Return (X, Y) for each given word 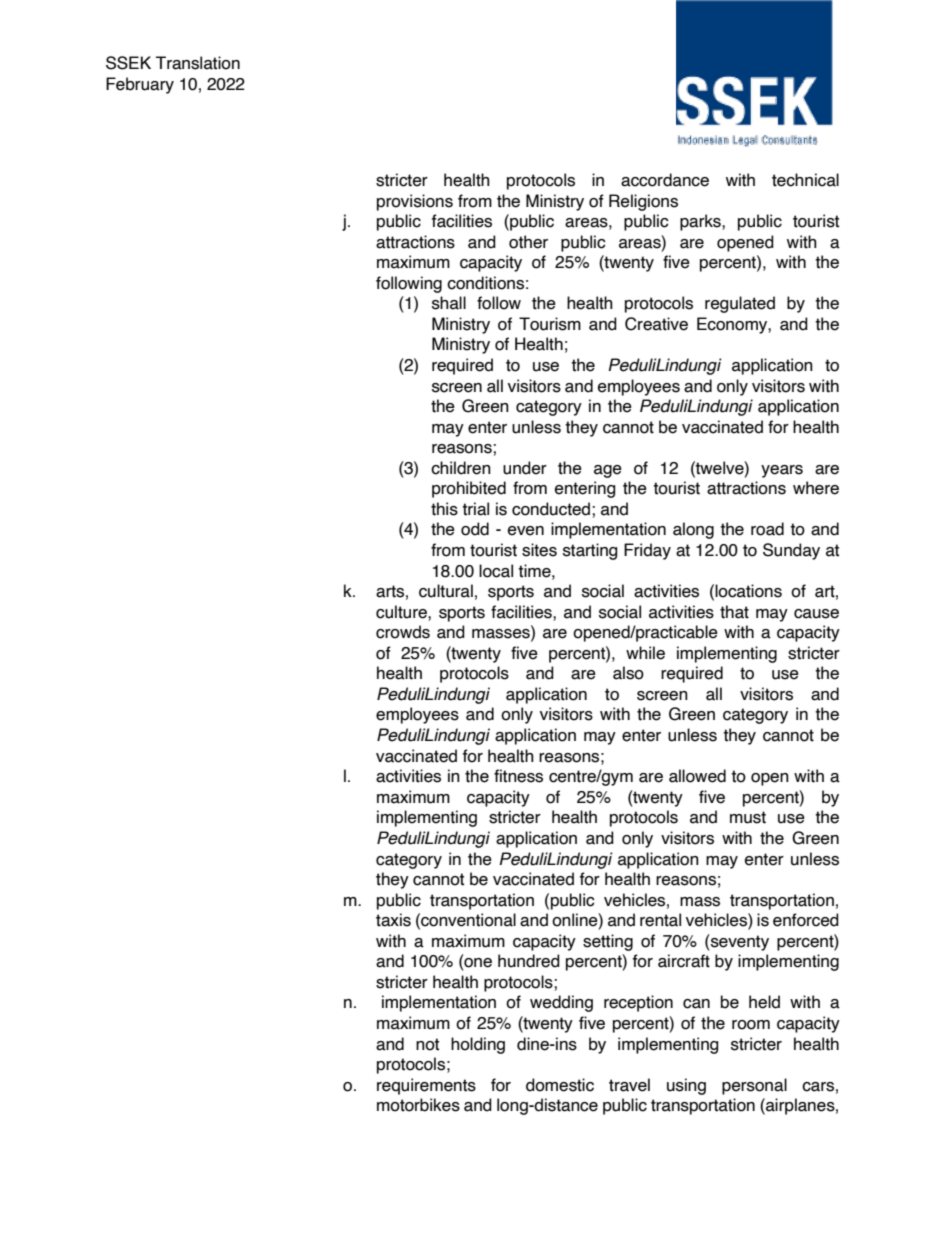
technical (805, 180)
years (782, 471)
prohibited (469, 489)
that (734, 612)
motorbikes (418, 1105)
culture (402, 612)
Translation (198, 63)
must (748, 817)
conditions (485, 283)
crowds (403, 632)
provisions (415, 202)
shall (449, 303)
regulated (740, 304)
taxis (393, 920)
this (444, 509)
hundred (529, 961)
